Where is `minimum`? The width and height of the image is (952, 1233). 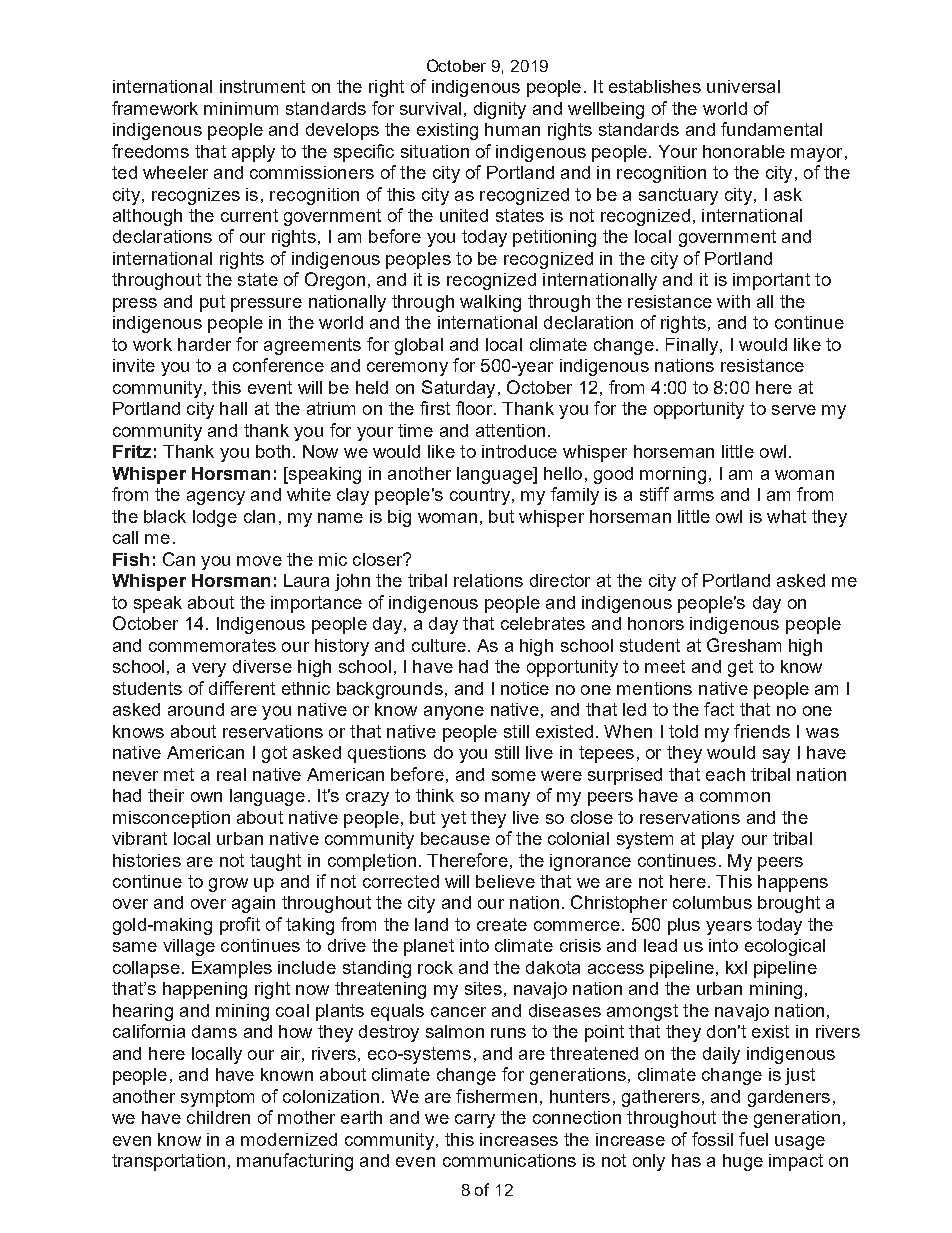
minimum is located at coordinates (241, 108).
